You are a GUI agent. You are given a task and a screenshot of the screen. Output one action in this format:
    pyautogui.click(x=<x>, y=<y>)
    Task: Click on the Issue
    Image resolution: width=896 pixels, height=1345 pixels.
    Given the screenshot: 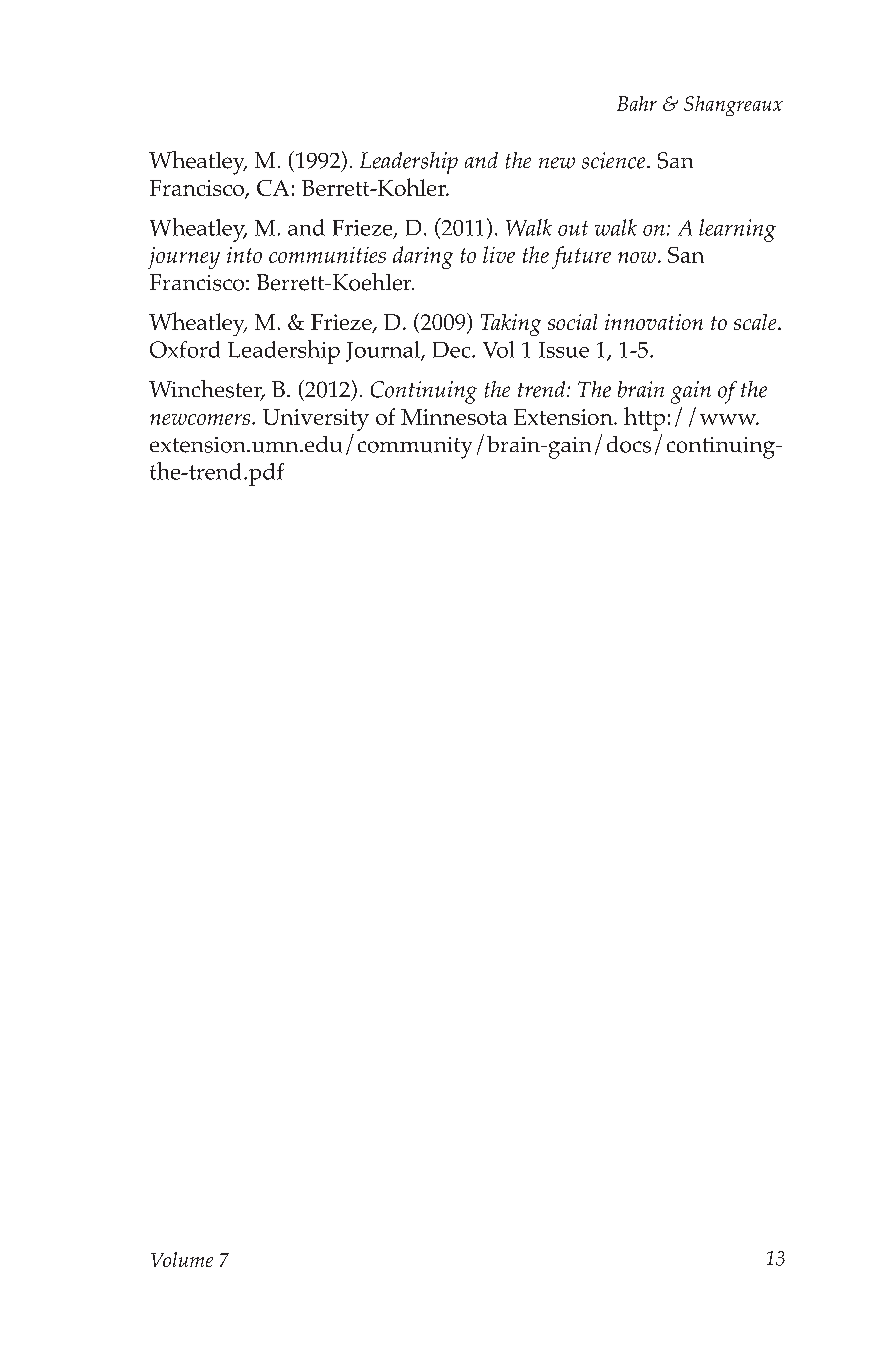 What is the action you would take?
    pyautogui.click(x=564, y=350)
